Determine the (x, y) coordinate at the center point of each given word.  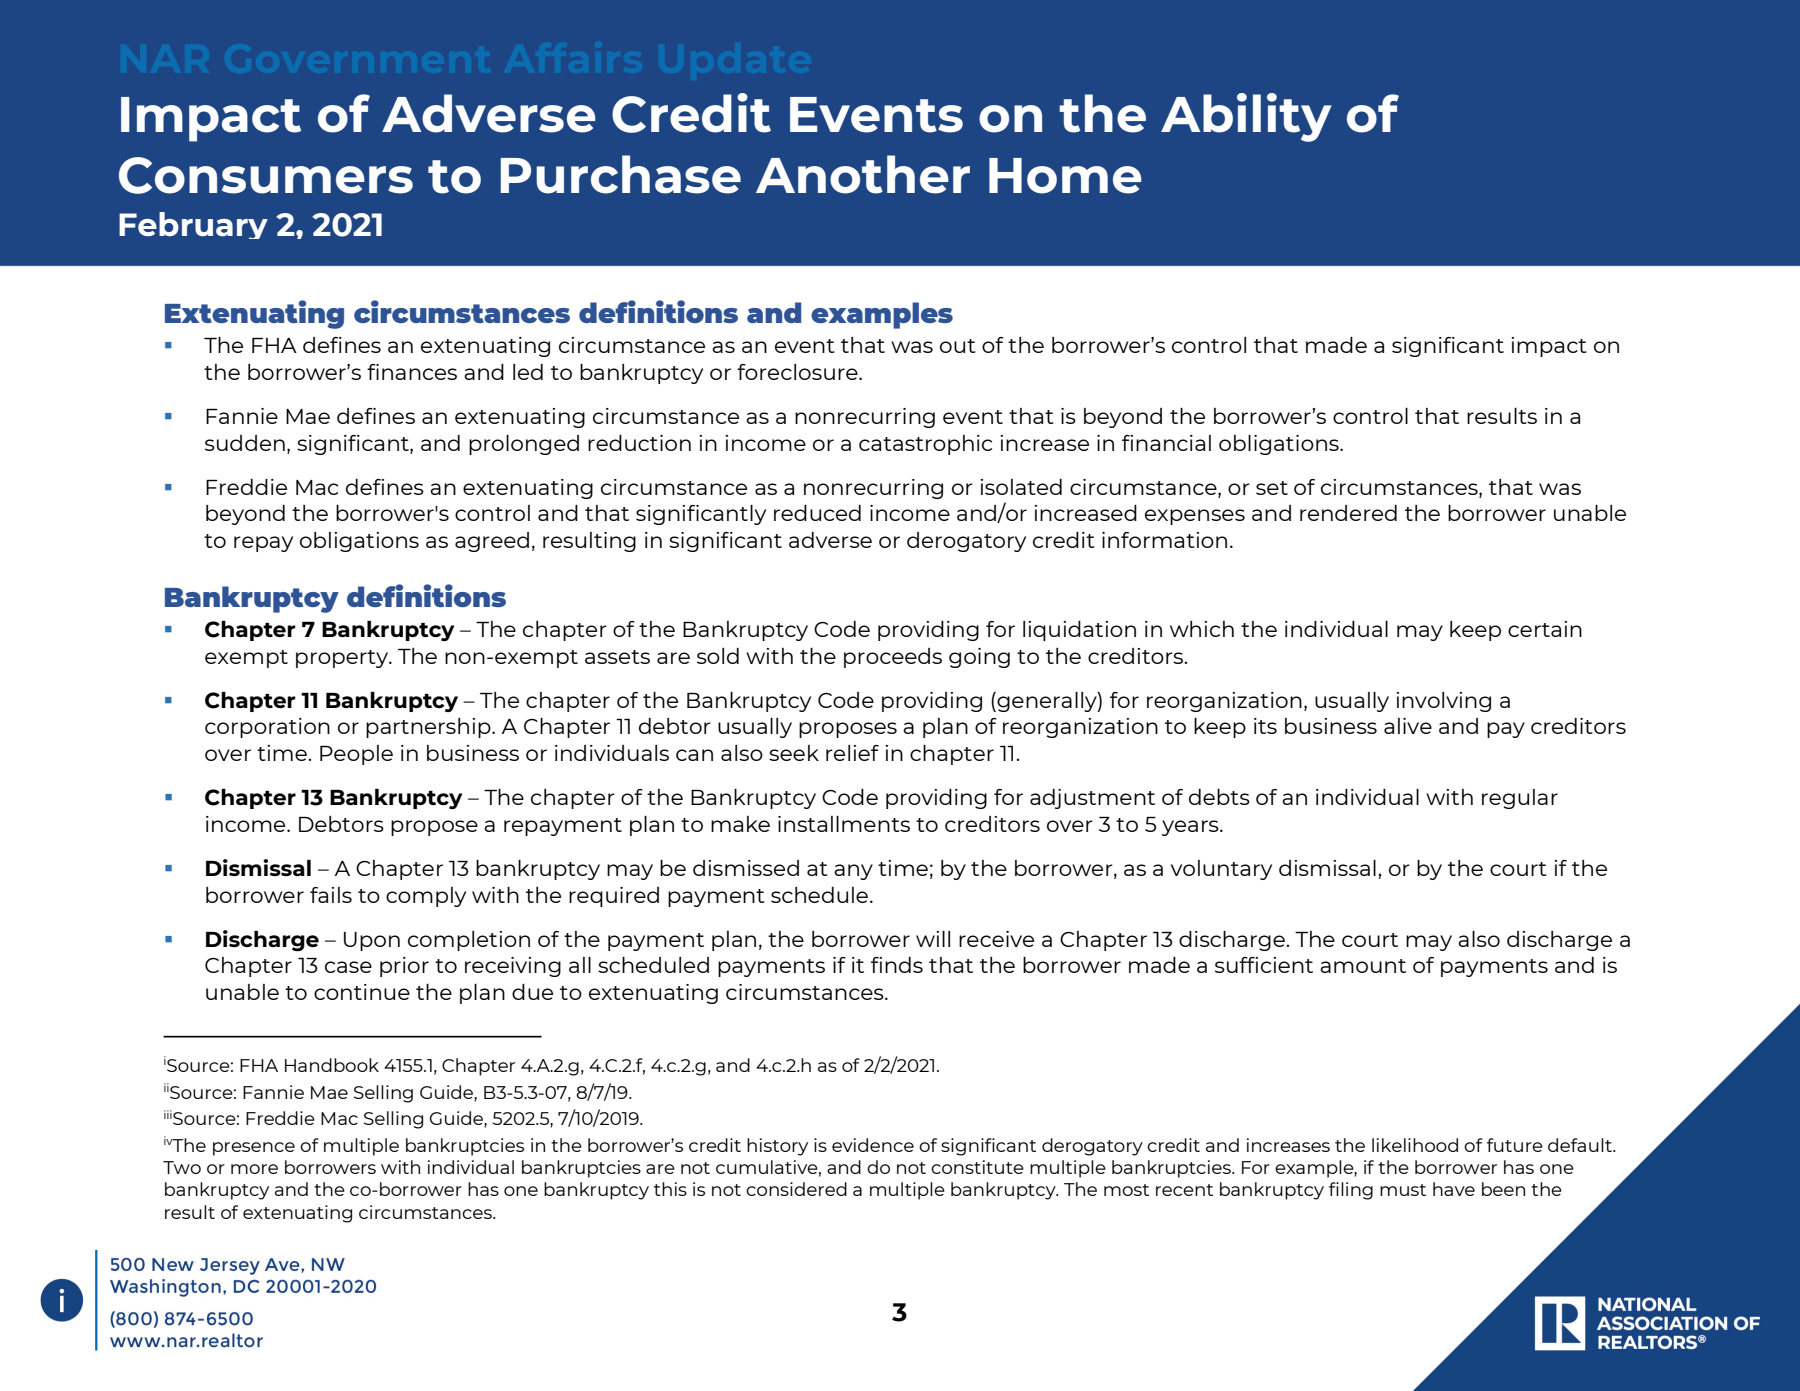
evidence (873, 1145)
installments (844, 824)
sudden (245, 443)
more (254, 1169)
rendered (1348, 513)
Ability (1246, 117)
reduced (817, 513)
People (356, 755)
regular (1520, 799)
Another (863, 174)
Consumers (266, 175)
